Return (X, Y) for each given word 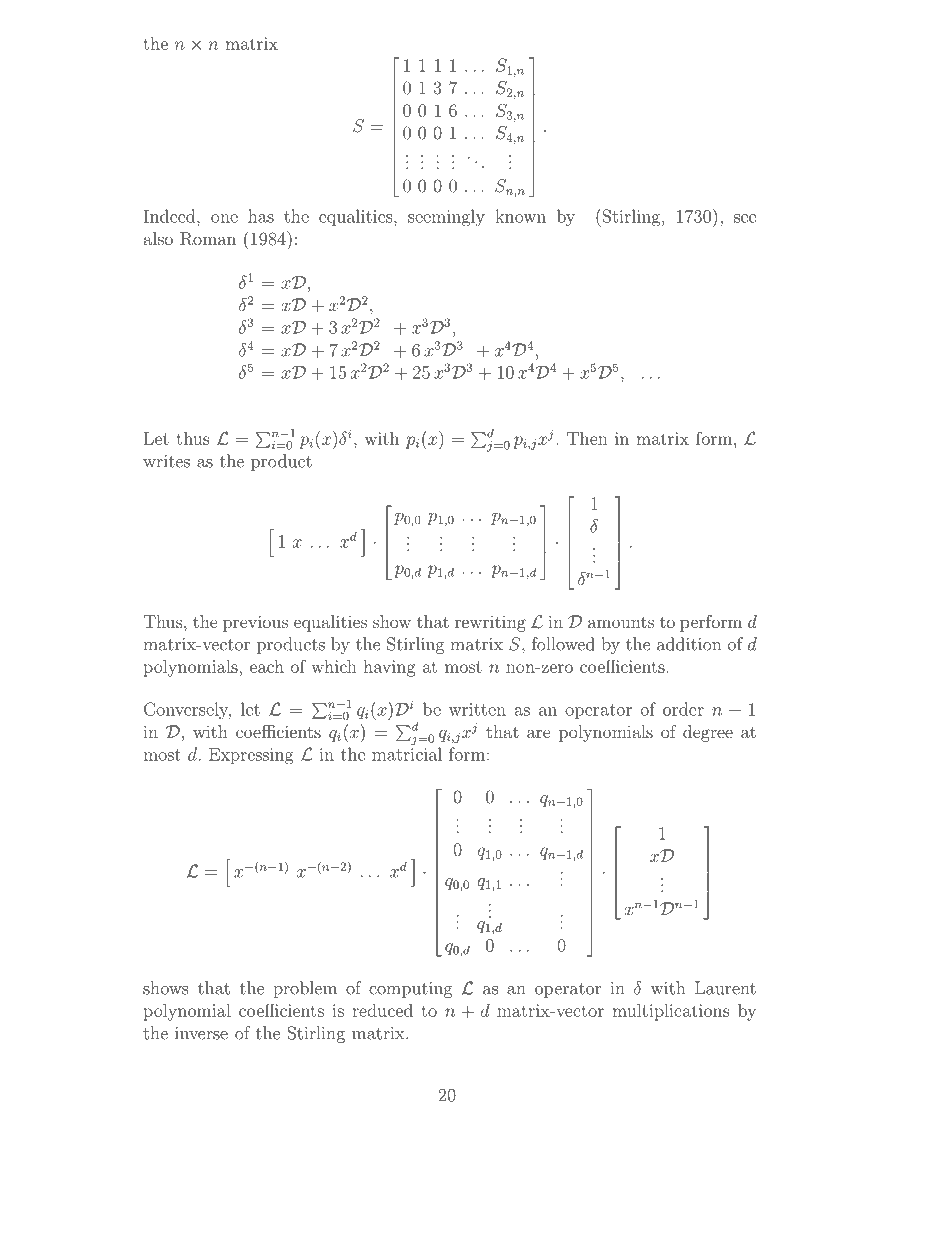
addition (689, 644)
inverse (201, 1033)
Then (587, 438)
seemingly (446, 218)
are (539, 733)
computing (411, 990)
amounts (621, 622)
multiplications (671, 1012)
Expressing (251, 756)
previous (255, 623)
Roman (208, 239)
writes (166, 461)
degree (708, 733)
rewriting (490, 623)
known (520, 216)
